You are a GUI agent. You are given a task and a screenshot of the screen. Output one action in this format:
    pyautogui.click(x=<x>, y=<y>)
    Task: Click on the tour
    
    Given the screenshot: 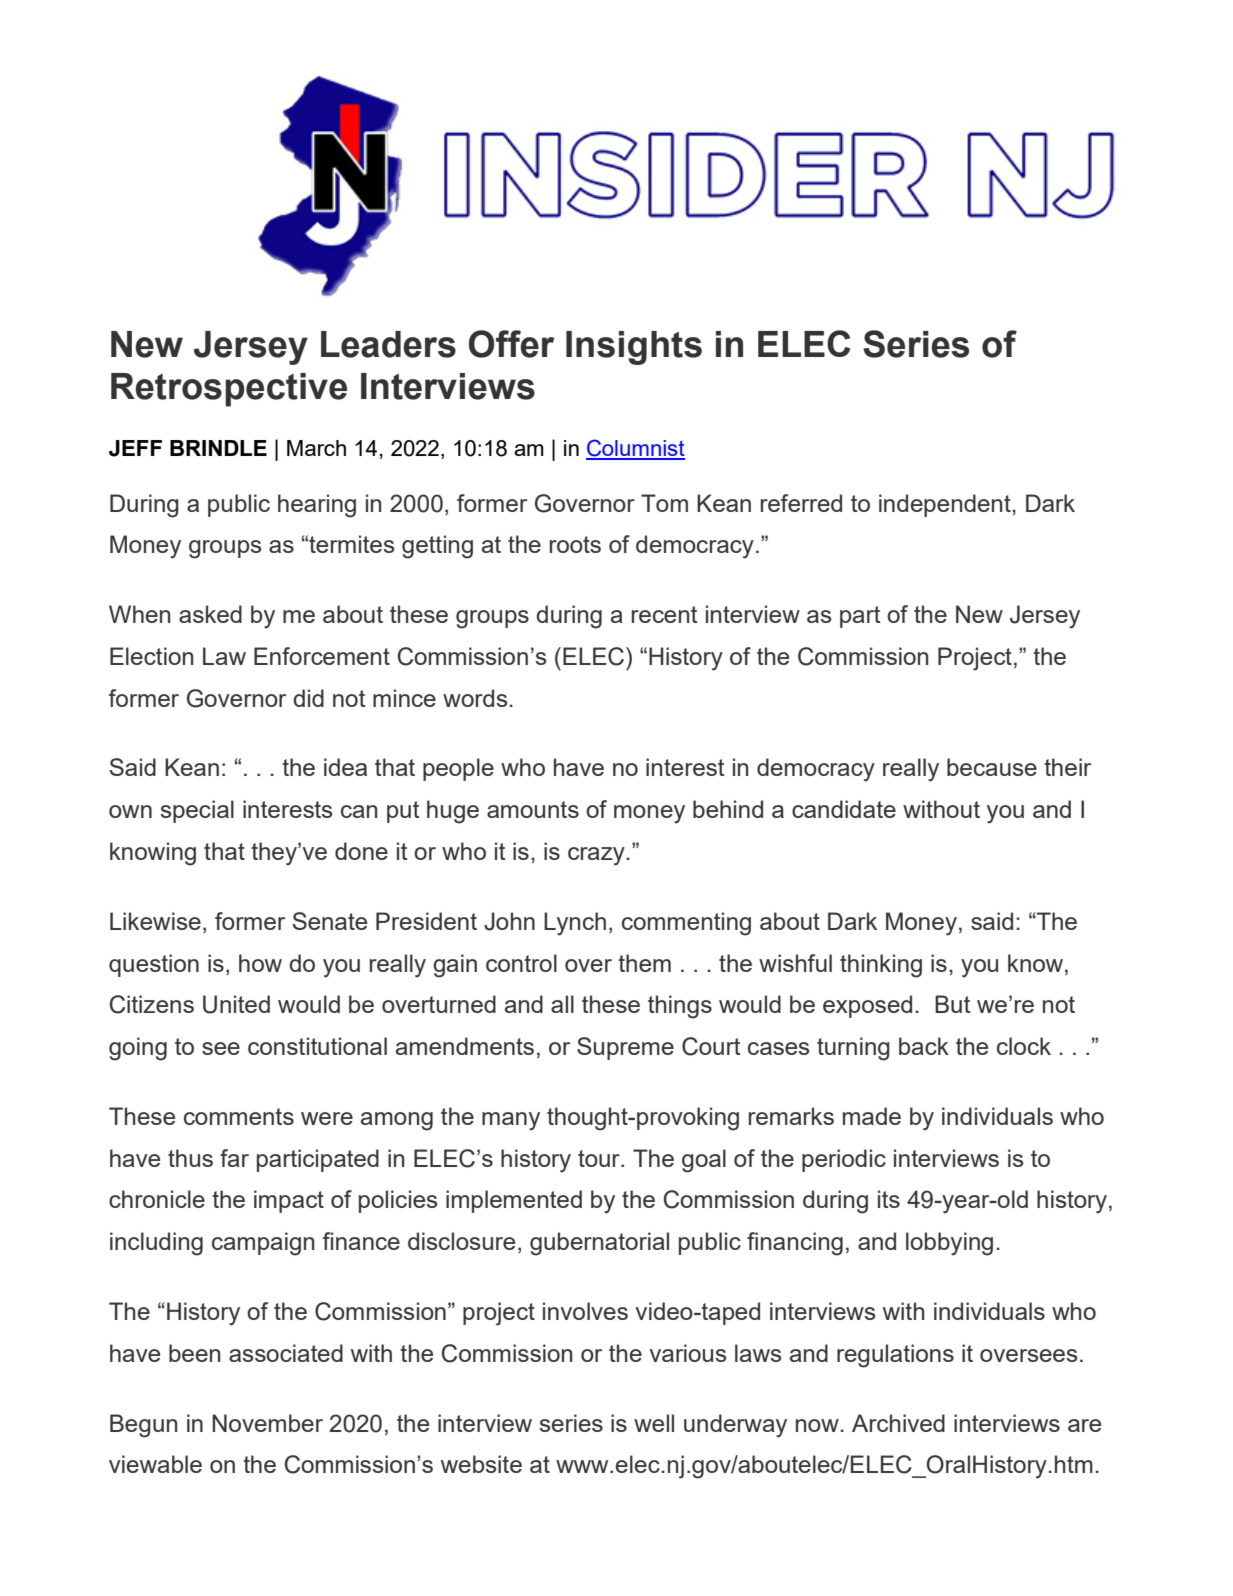 What is the action you would take?
    pyautogui.click(x=600, y=1158)
